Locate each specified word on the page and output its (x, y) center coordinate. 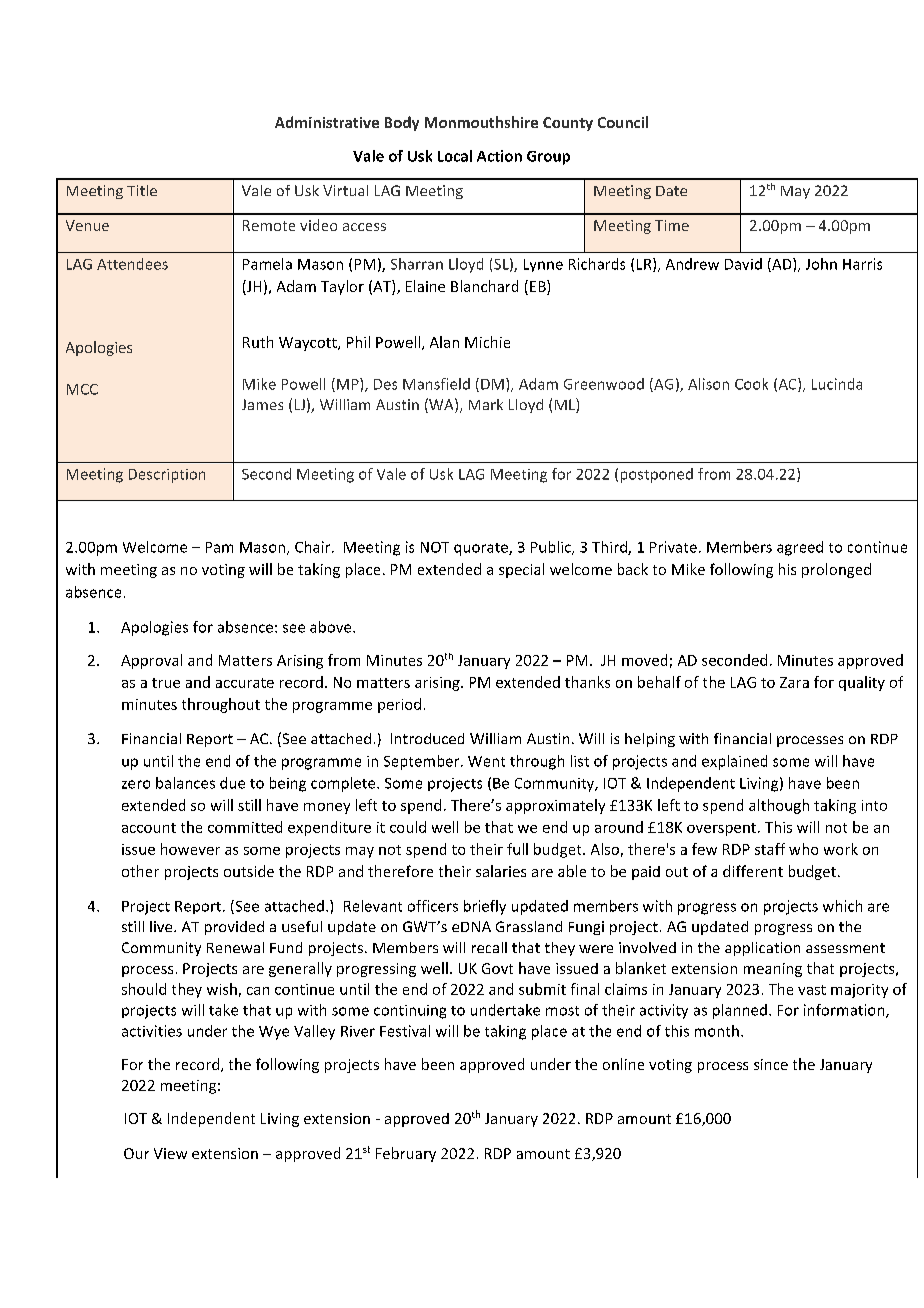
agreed (800, 548)
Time (672, 225)
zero (136, 784)
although (779, 806)
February (406, 1154)
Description (167, 476)
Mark (486, 404)
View (170, 1153)
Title (142, 190)
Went (486, 761)
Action (499, 156)
